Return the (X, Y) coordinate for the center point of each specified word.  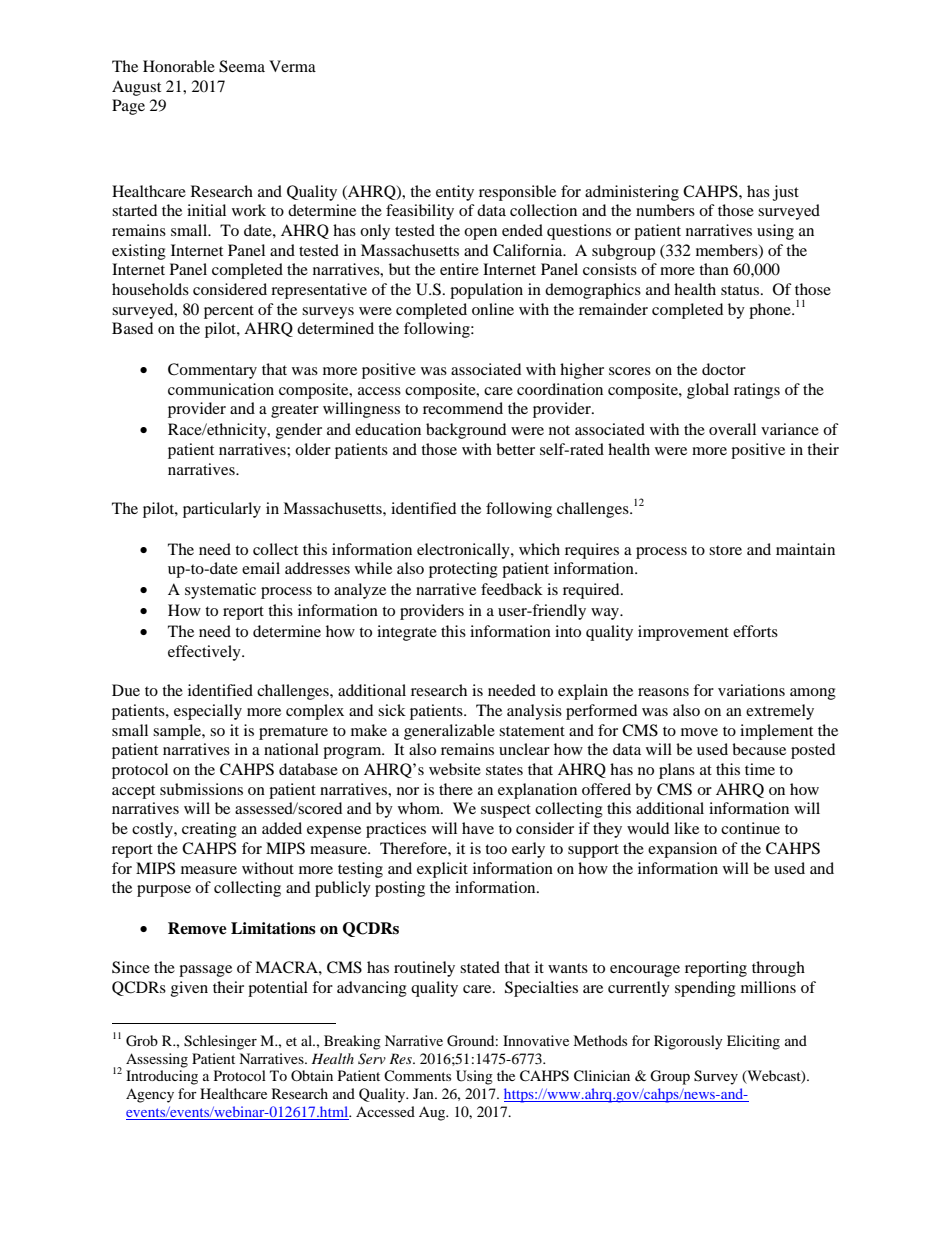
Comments (417, 1076)
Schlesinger (220, 1042)
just (786, 193)
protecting (463, 570)
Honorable (179, 66)
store (725, 550)
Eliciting (753, 1042)
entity (455, 193)
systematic (220, 591)
